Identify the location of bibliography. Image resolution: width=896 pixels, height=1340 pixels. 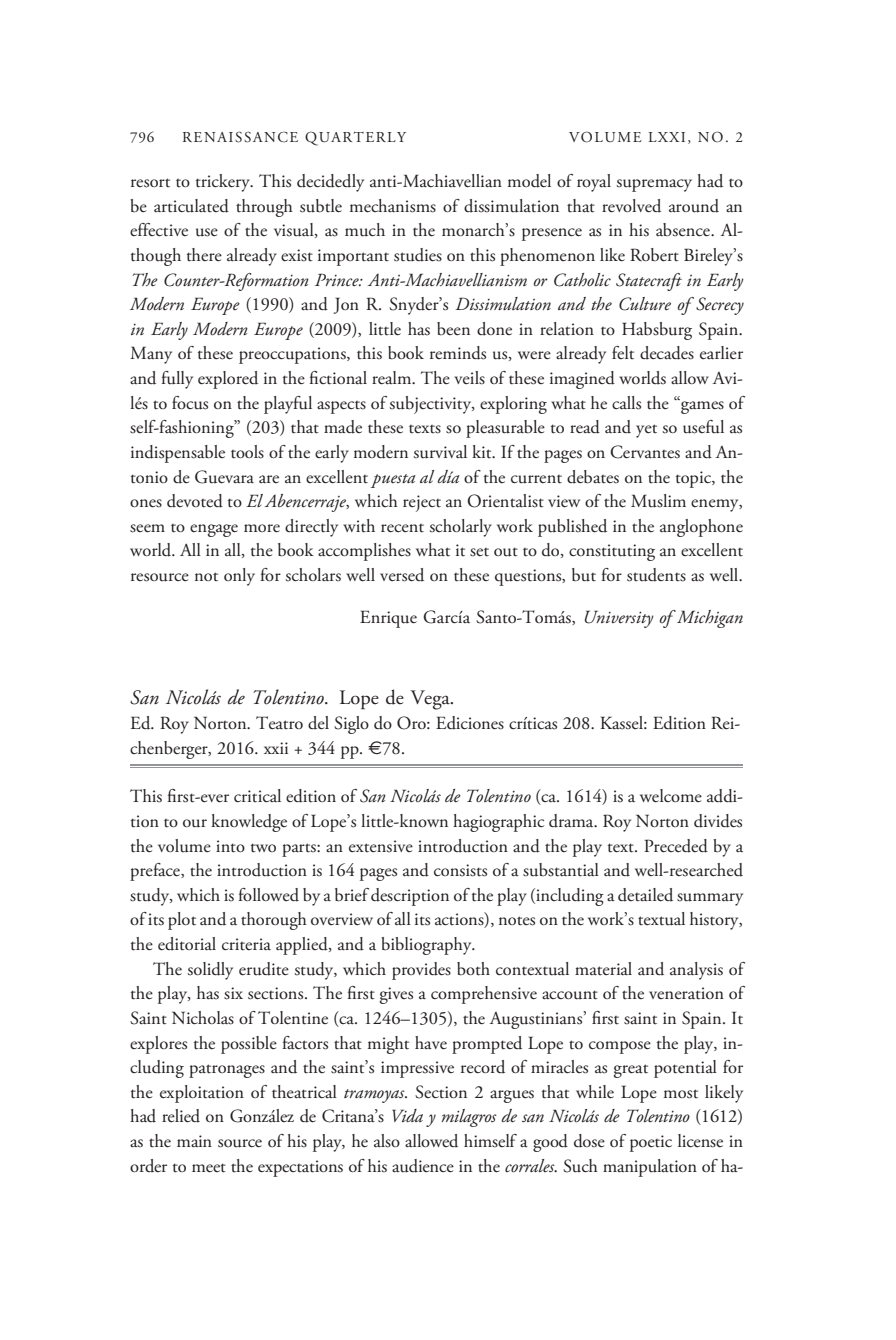
(427, 946).
